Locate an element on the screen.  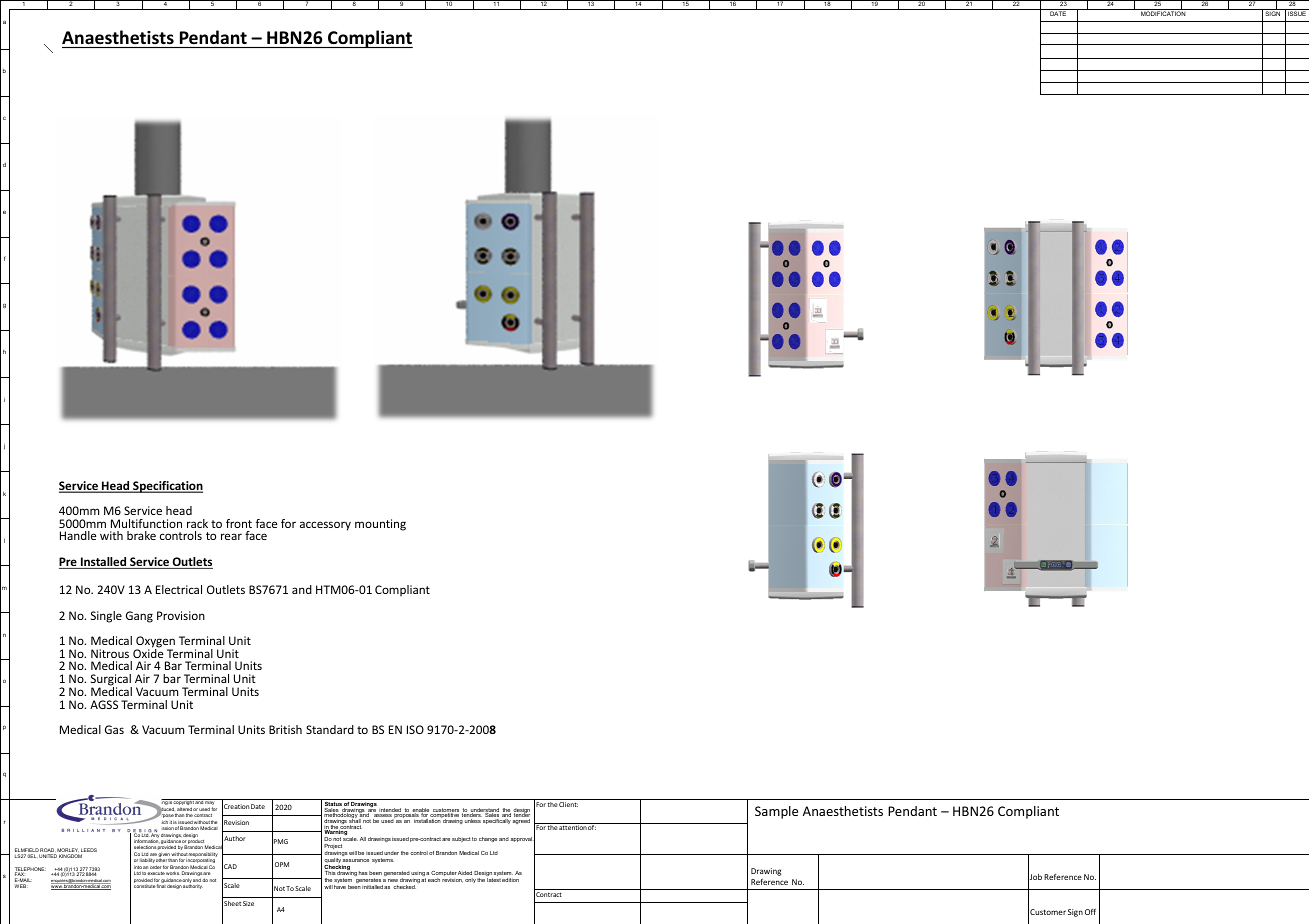
edition is located at coordinates (510, 880).
